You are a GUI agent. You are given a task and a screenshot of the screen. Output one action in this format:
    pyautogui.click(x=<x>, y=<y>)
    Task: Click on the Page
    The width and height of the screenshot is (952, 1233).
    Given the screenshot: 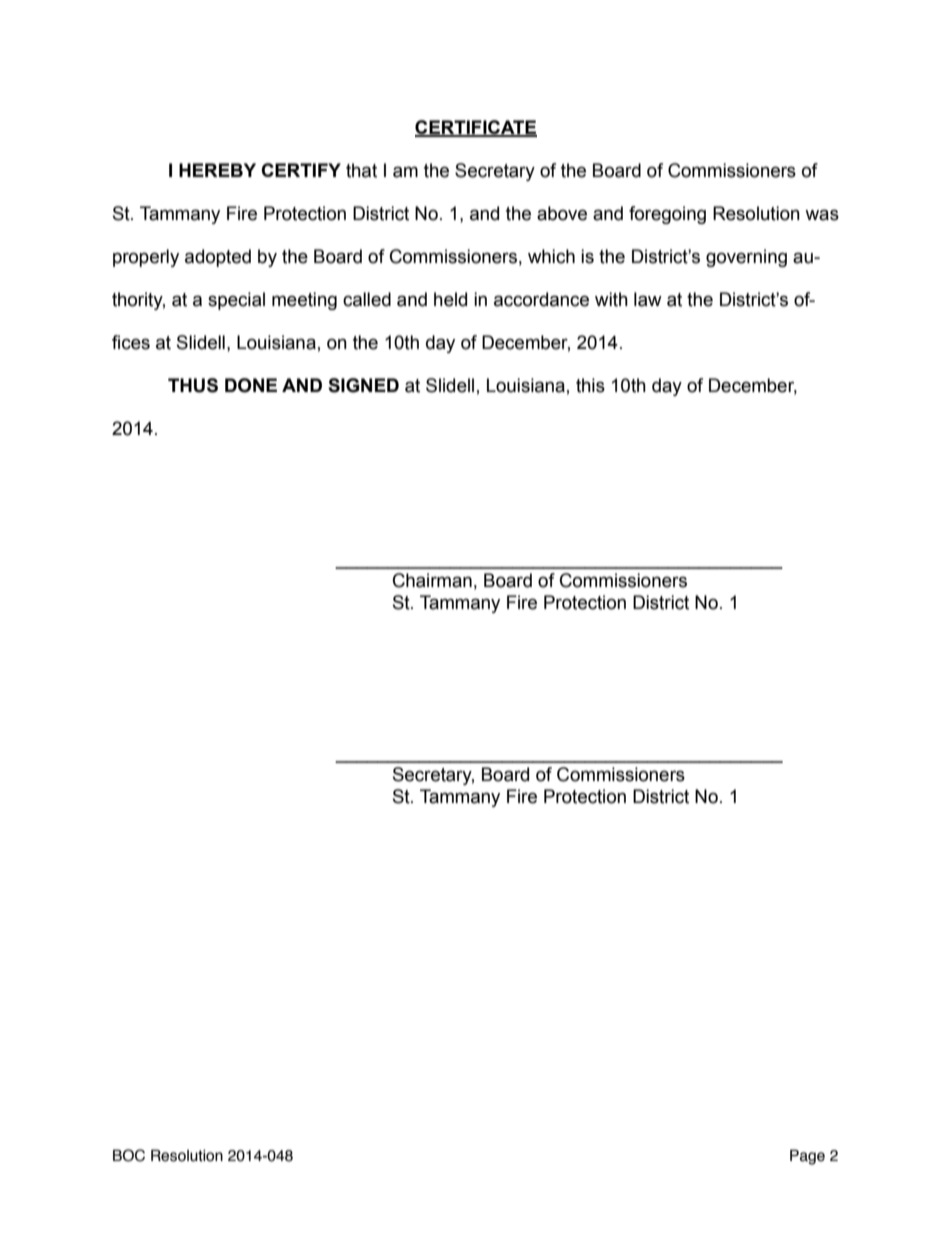 What is the action you would take?
    pyautogui.click(x=807, y=1157)
